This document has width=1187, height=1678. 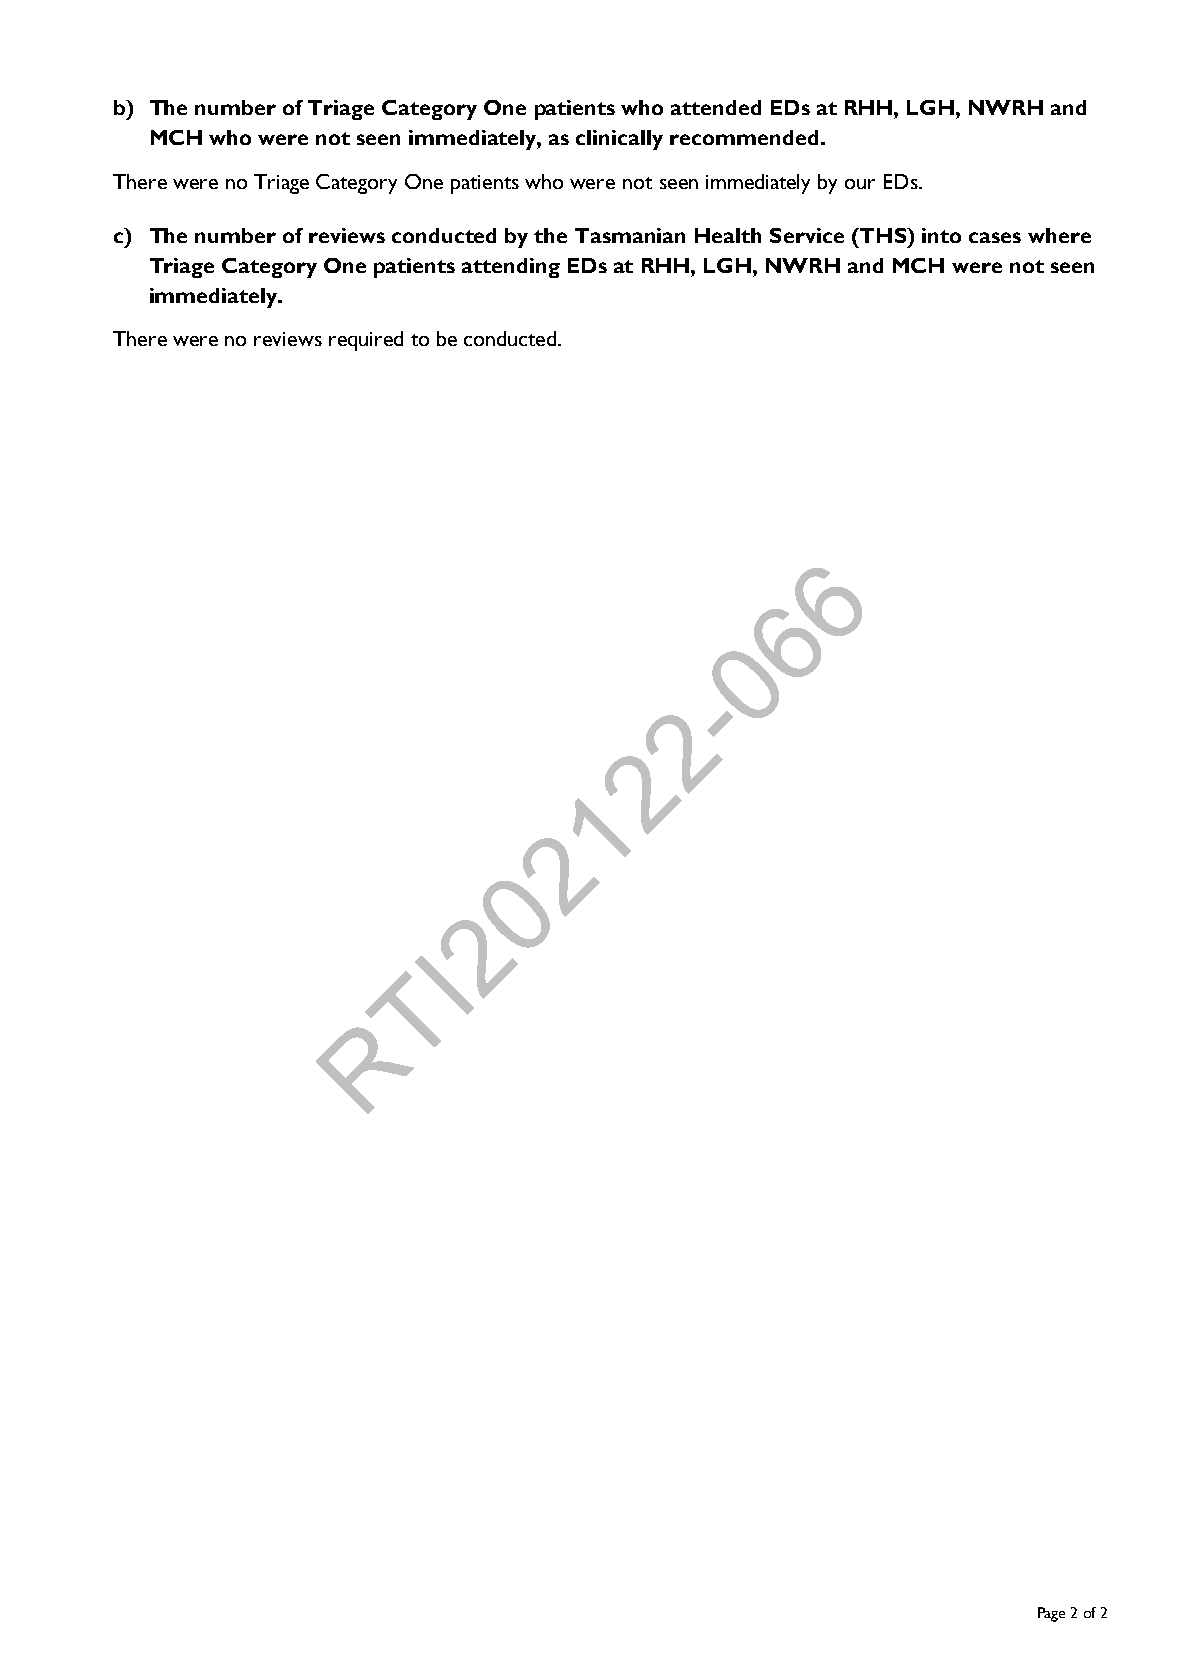 What do you see at coordinates (807, 235) in the document?
I see `Service` at bounding box center [807, 235].
